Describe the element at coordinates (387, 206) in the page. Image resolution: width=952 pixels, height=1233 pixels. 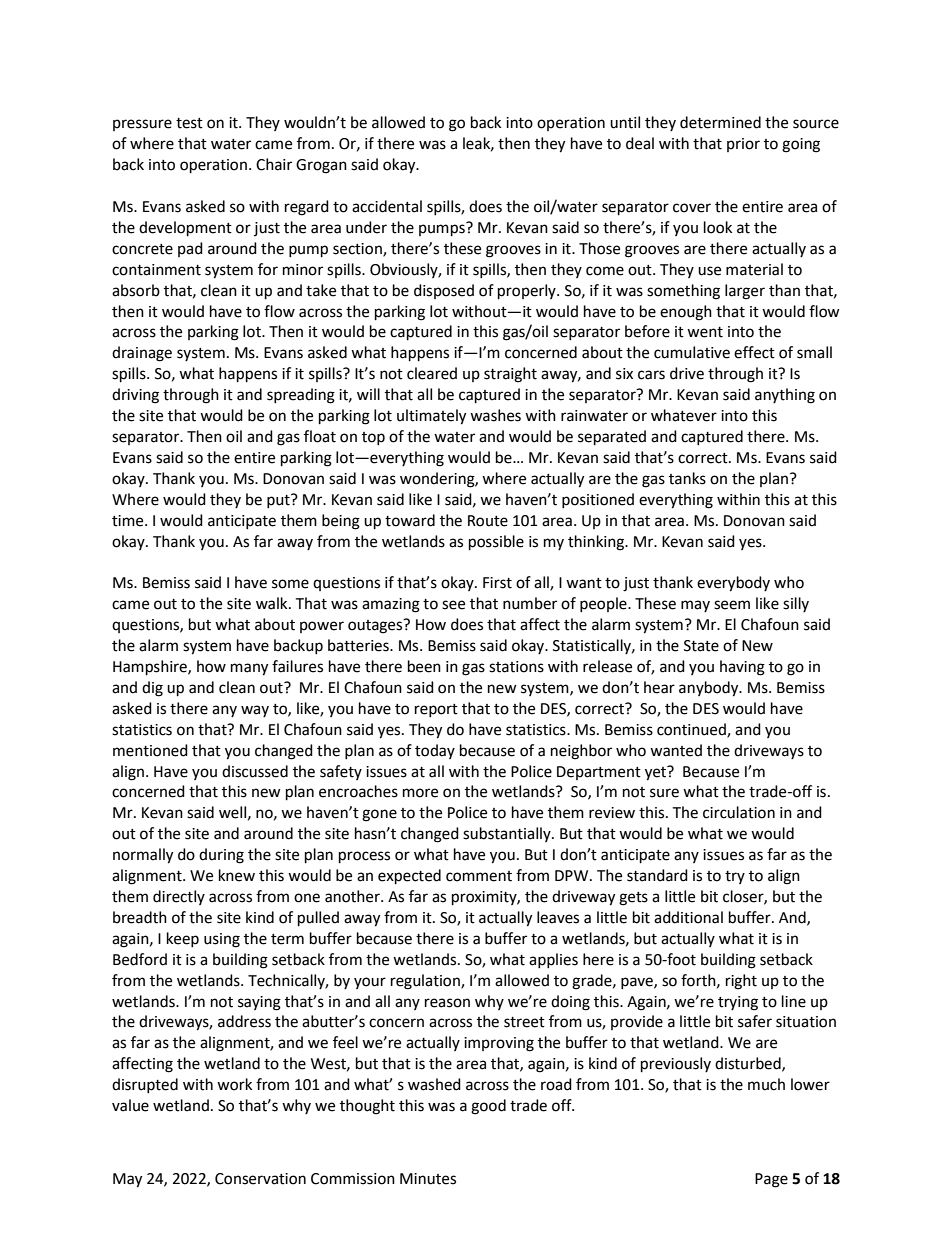
I see `accidental` at that location.
